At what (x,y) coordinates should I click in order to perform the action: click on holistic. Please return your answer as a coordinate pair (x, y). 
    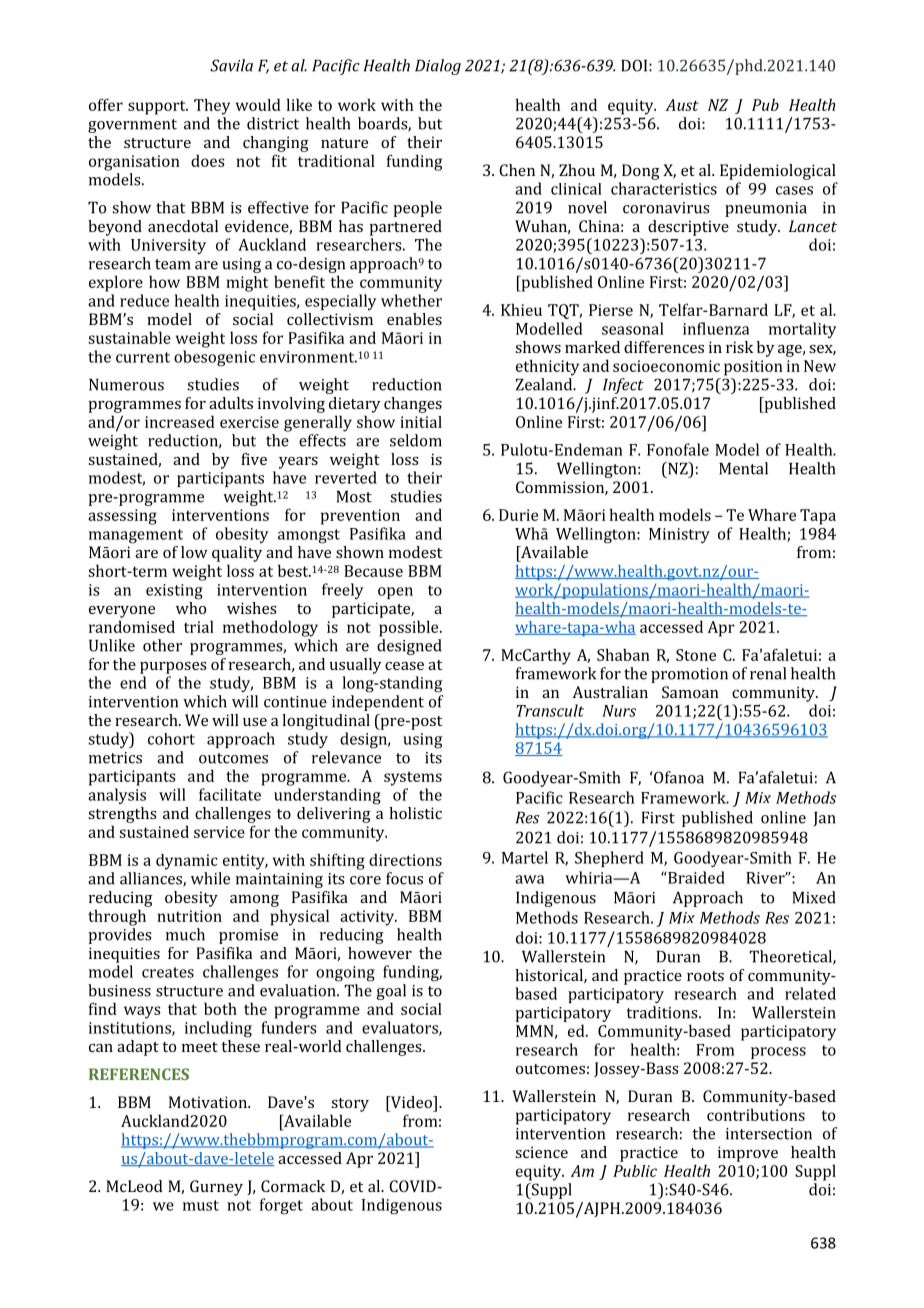
    Looking at the image, I should click on (415, 813).
